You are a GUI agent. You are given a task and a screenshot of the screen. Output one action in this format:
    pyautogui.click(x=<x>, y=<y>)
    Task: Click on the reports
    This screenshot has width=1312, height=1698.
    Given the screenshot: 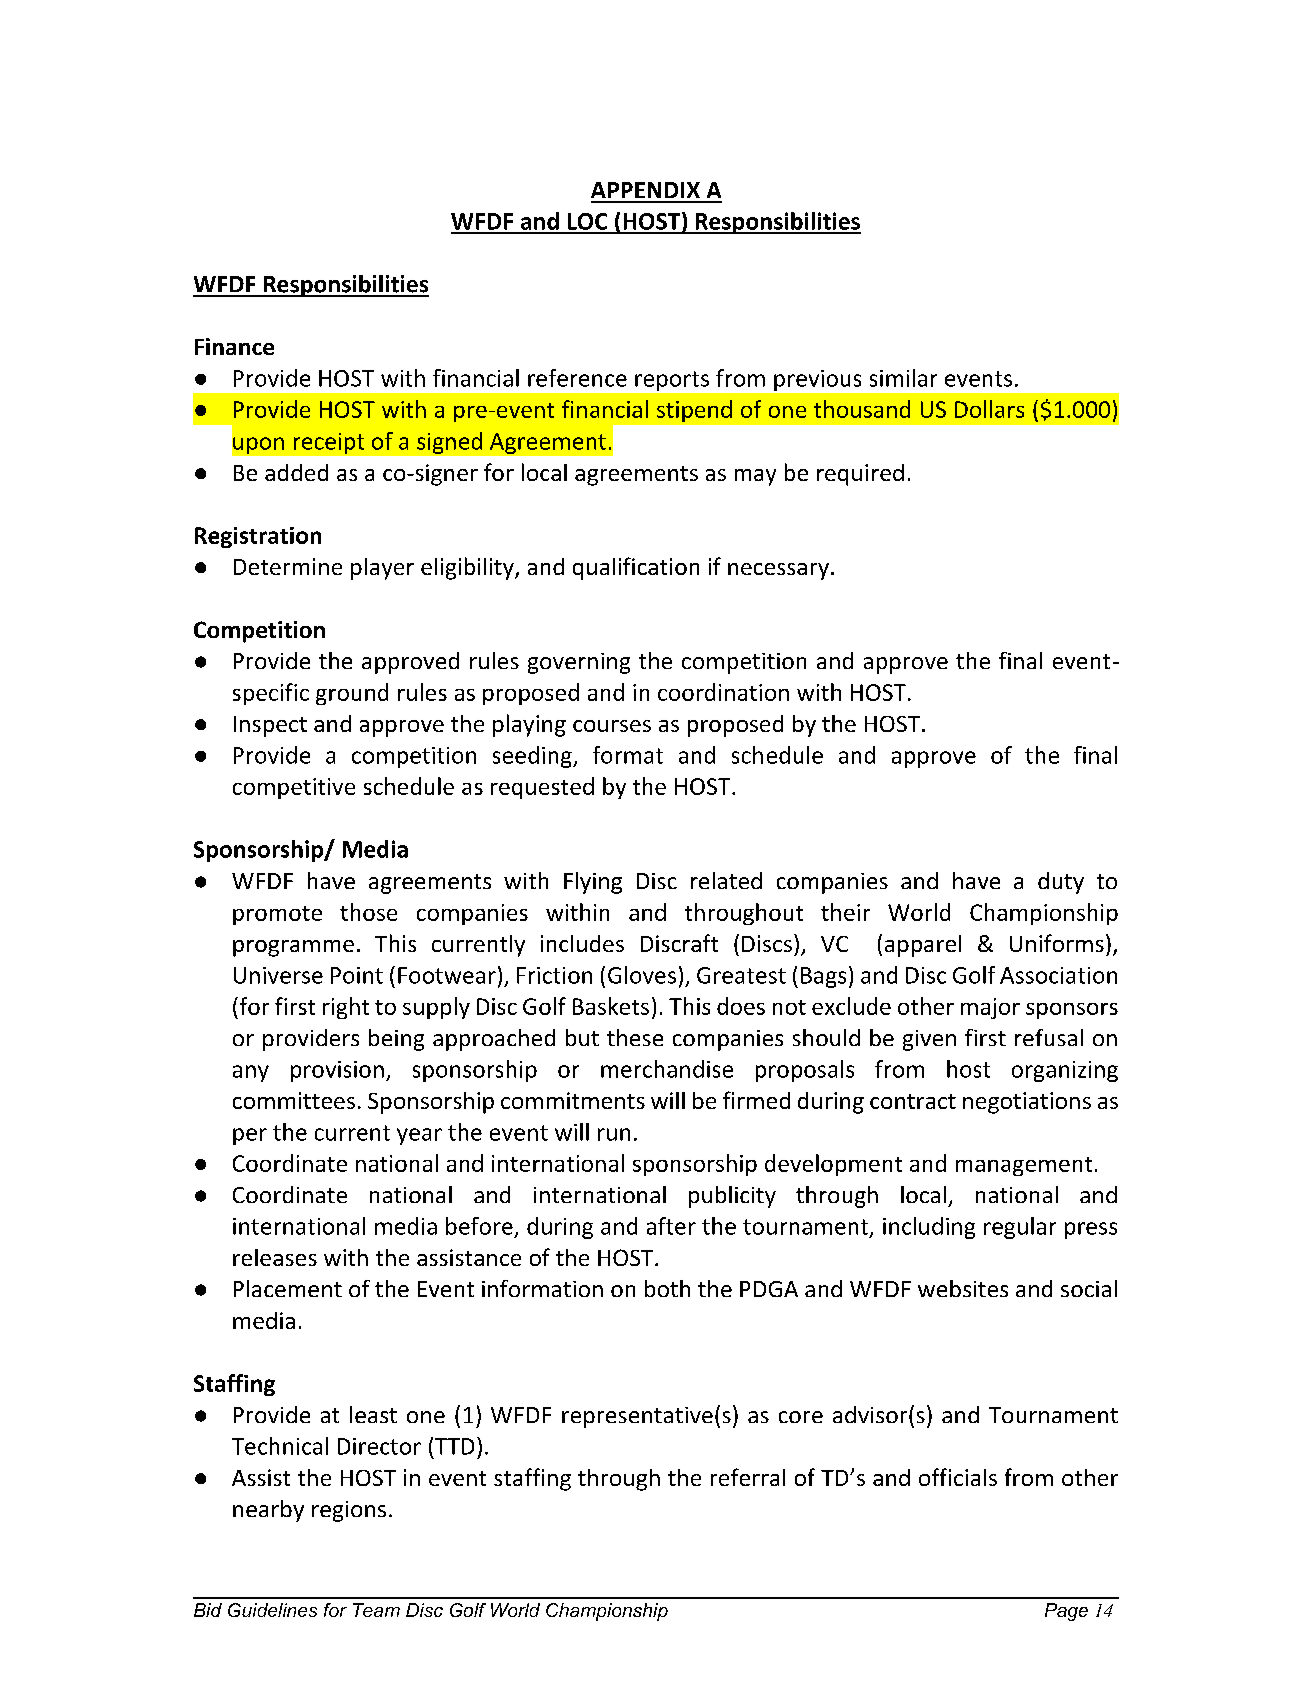 What is the action you would take?
    pyautogui.click(x=672, y=381)
